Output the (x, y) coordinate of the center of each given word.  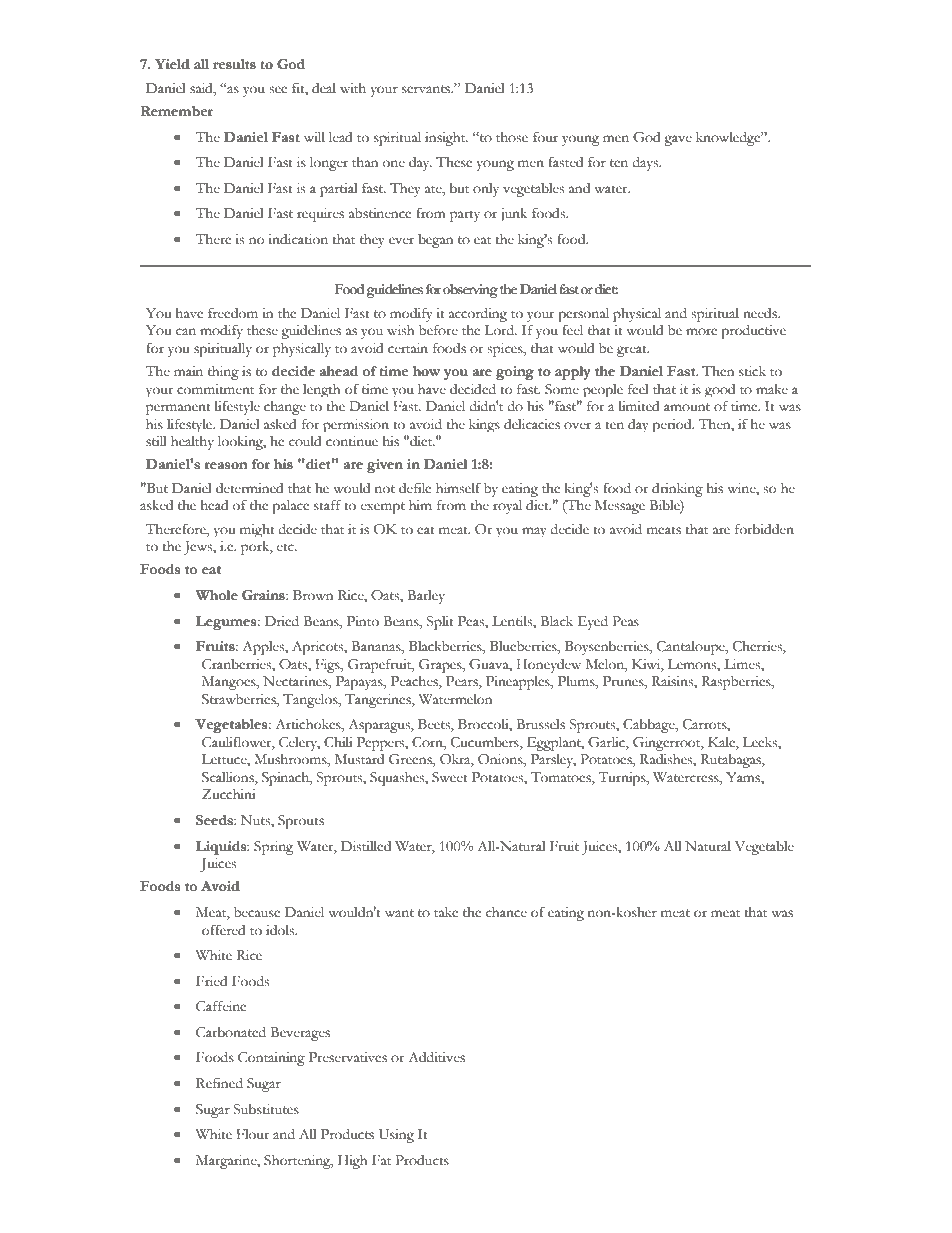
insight (446, 139)
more (701, 332)
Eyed (593, 623)
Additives (436, 1057)
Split (440, 623)
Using (396, 1136)
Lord (500, 330)
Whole (216, 595)
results (234, 64)
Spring (273, 848)
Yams (744, 778)
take (446, 912)
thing (223, 373)
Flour (253, 1134)
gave (678, 140)
